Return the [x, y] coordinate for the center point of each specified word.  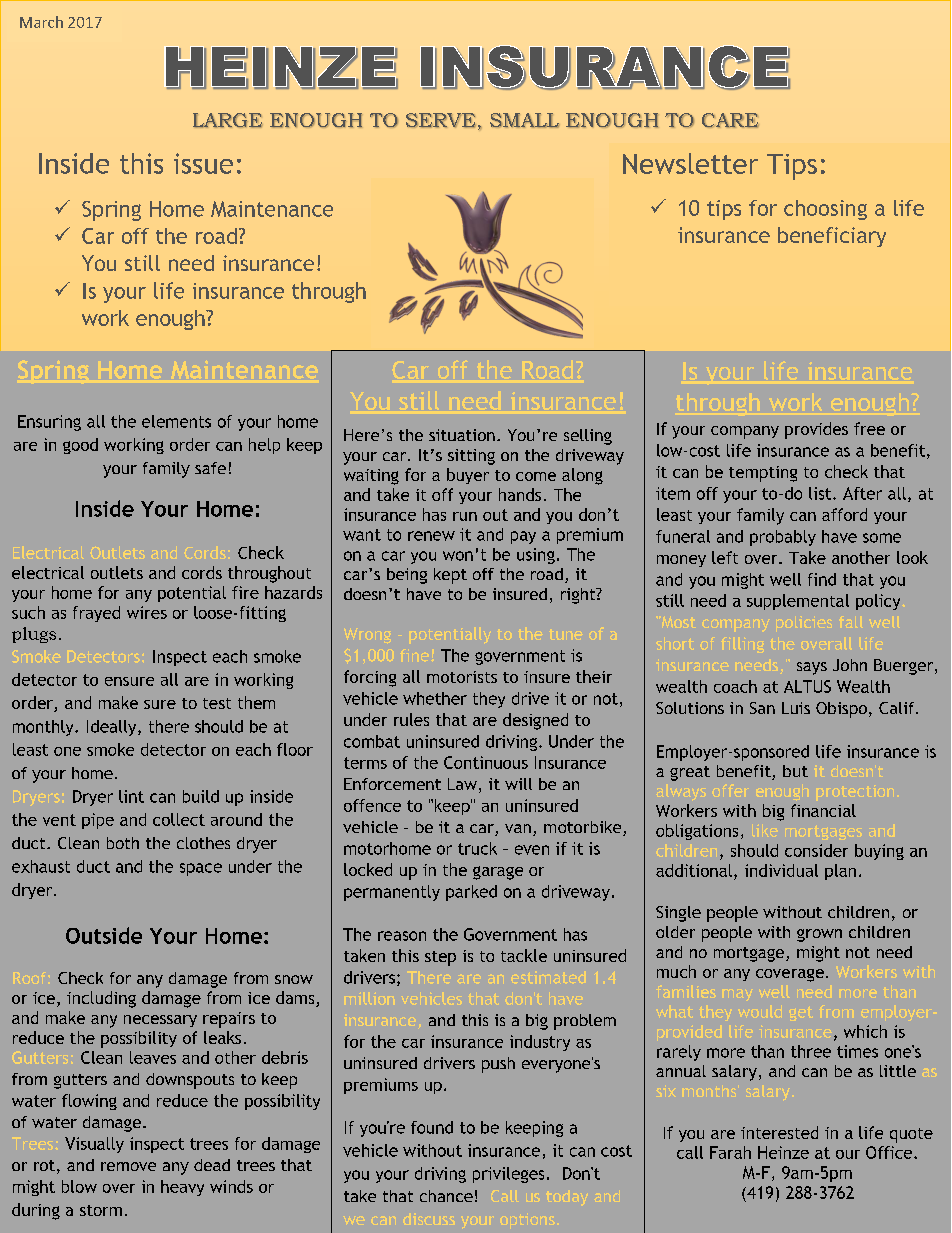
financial [823, 810]
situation [462, 435]
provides [816, 430]
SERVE [441, 120]
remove [128, 1166]
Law [462, 784]
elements [176, 421]
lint [131, 796]
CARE [730, 120]
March [41, 22]
